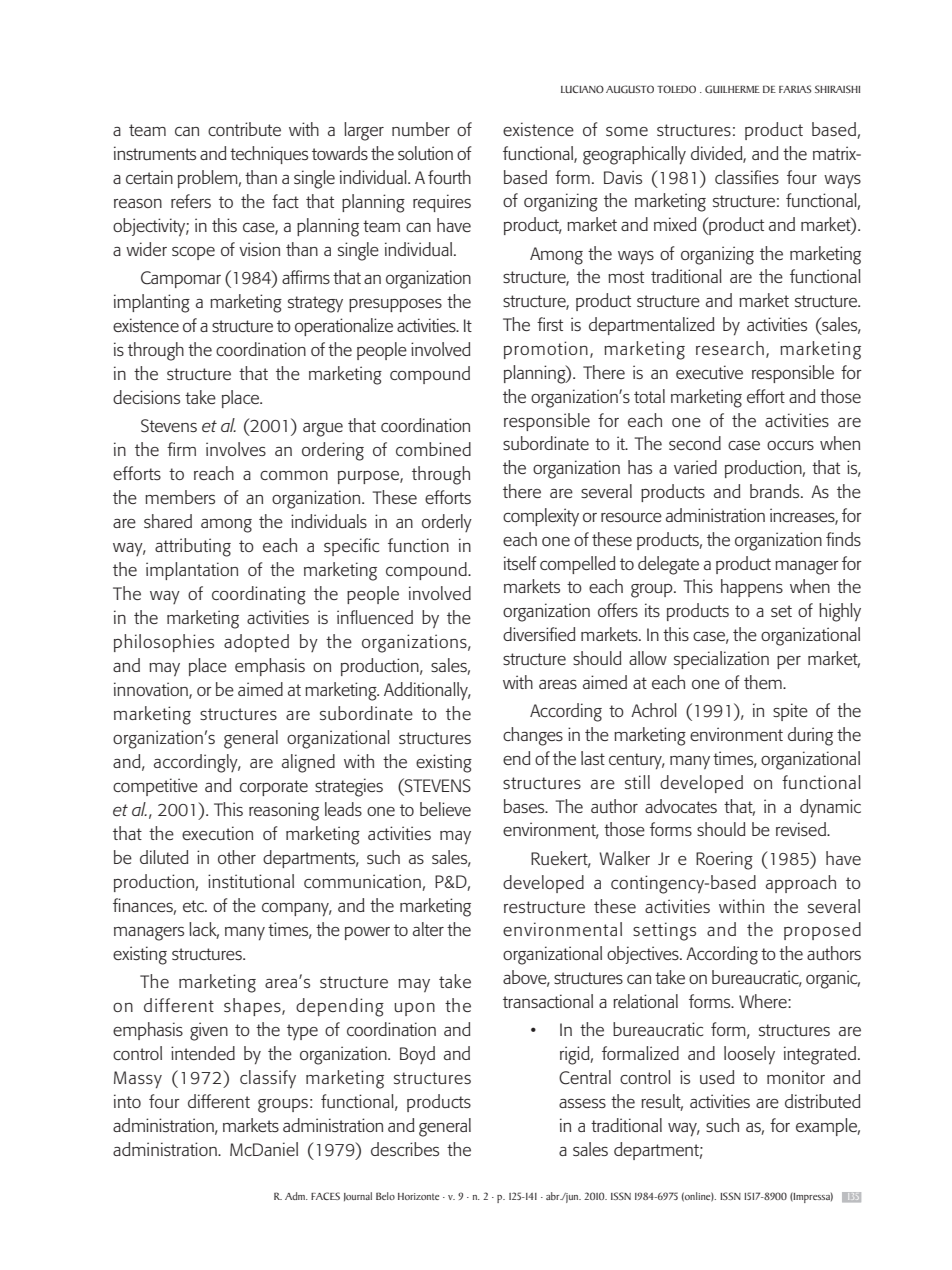 This screenshot has width=952, height=1270. Describe the element at coordinates (244, 129) in the screenshot. I see `contribute` at that location.
